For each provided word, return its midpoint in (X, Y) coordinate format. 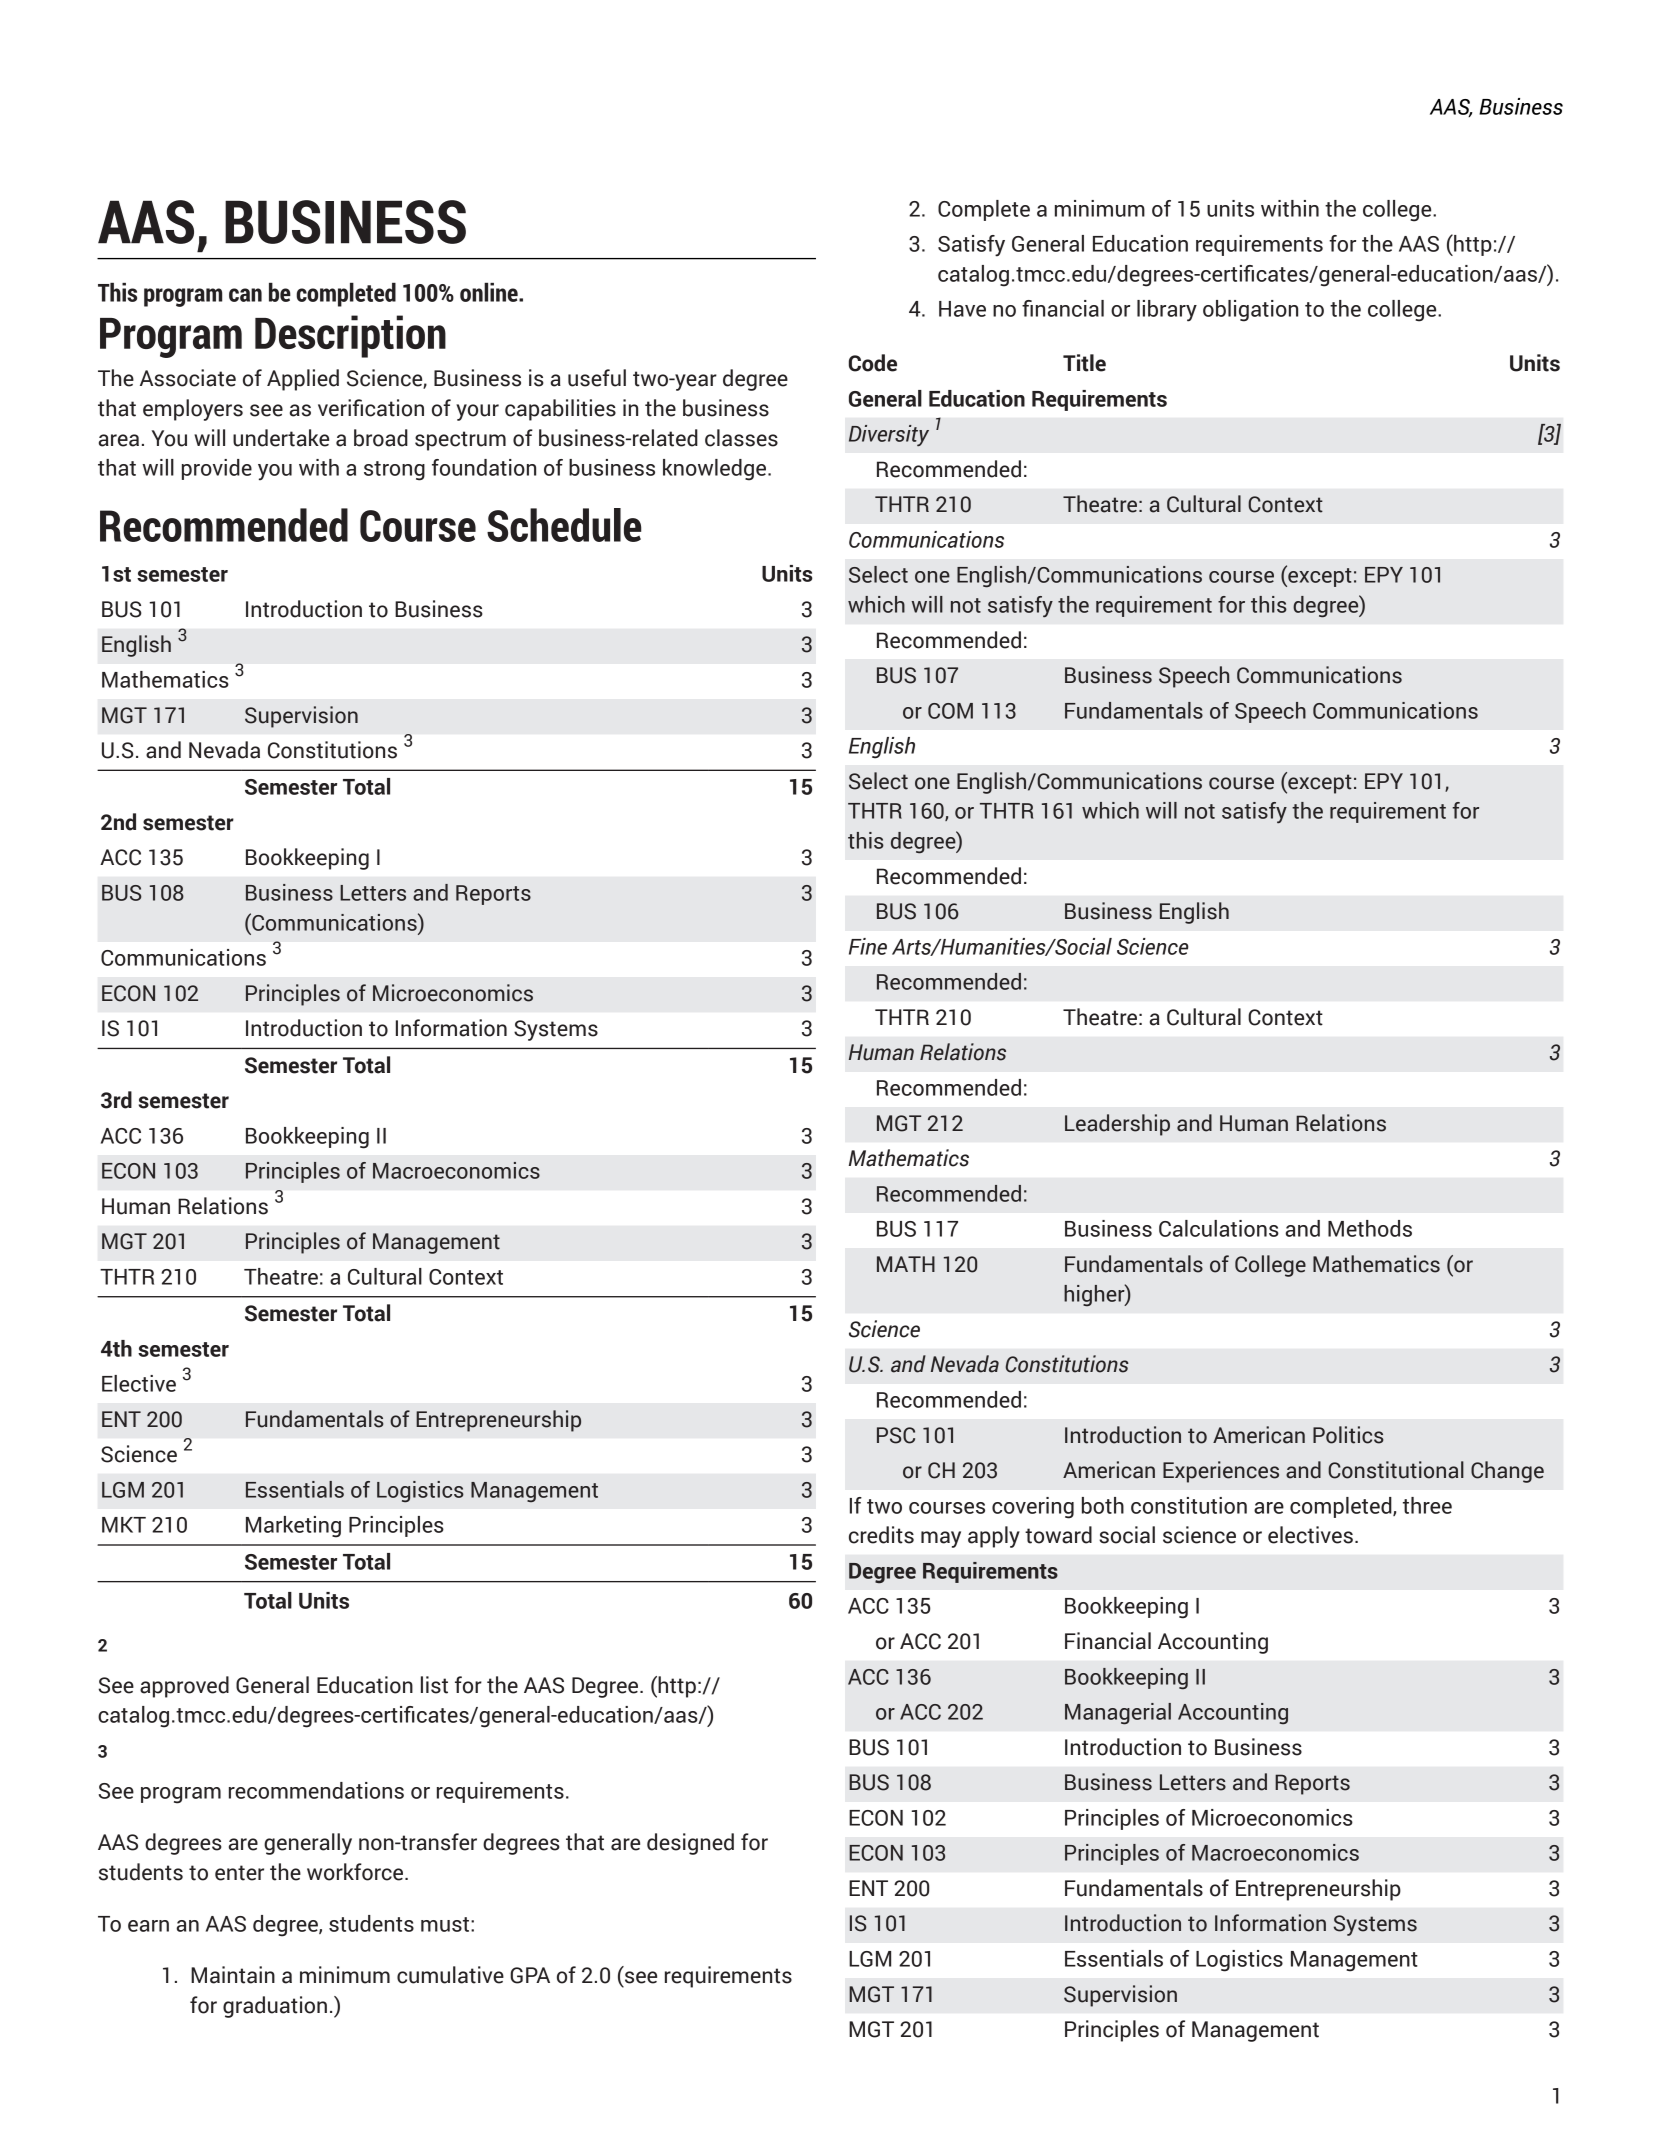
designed (690, 1844)
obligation (1250, 311)
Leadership (1117, 1125)
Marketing (293, 1527)
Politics (1348, 1435)
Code (873, 363)
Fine (868, 946)
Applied (303, 380)
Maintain (233, 1975)
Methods (1370, 1228)
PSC (896, 1435)
